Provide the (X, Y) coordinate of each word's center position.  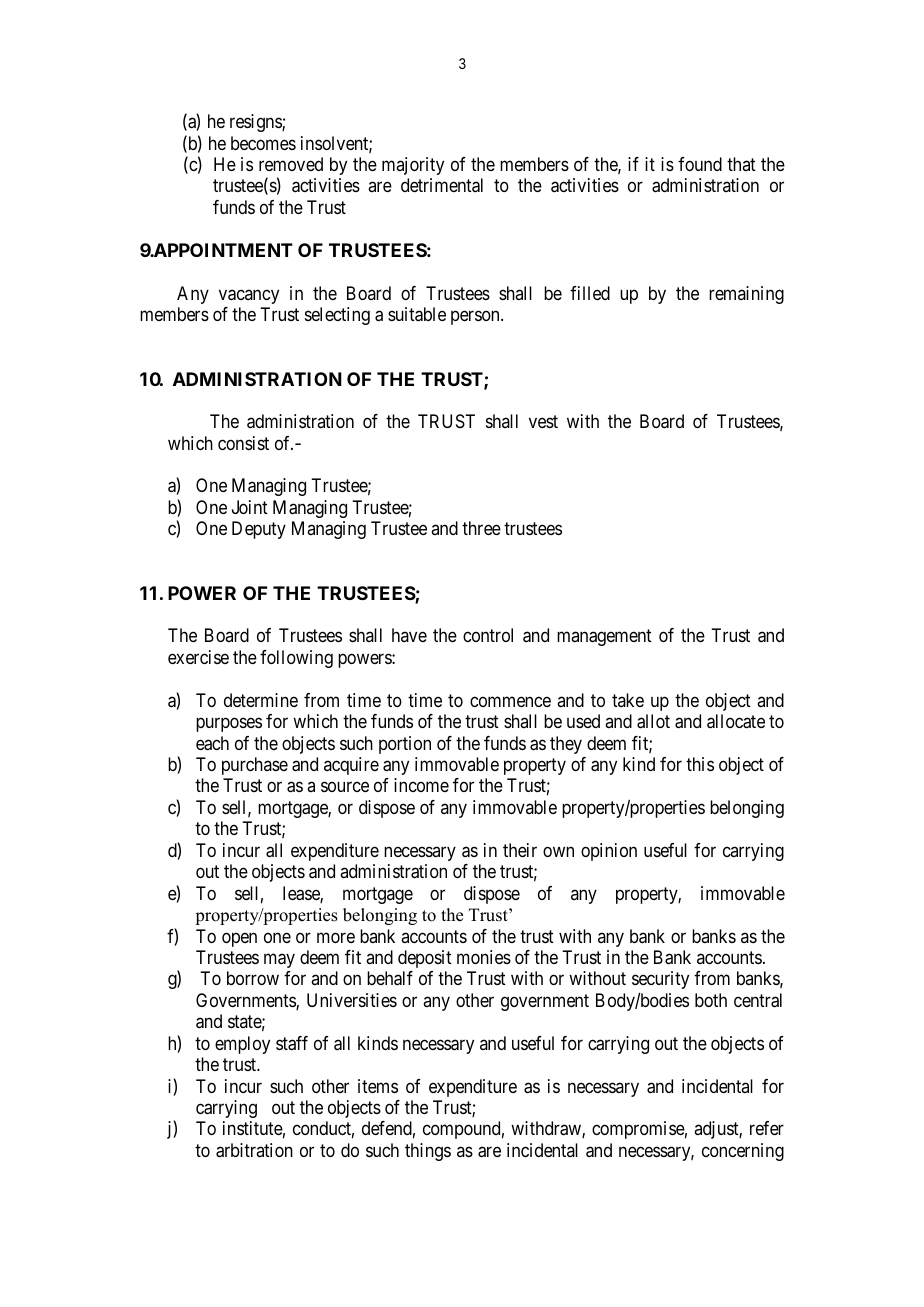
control (488, 635)
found (700, 164)
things (428, 1152)
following (296, 659)
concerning (743, 1152)
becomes (263, 143)
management (604, 638)
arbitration (254, 1150)
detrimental (442, 185)
